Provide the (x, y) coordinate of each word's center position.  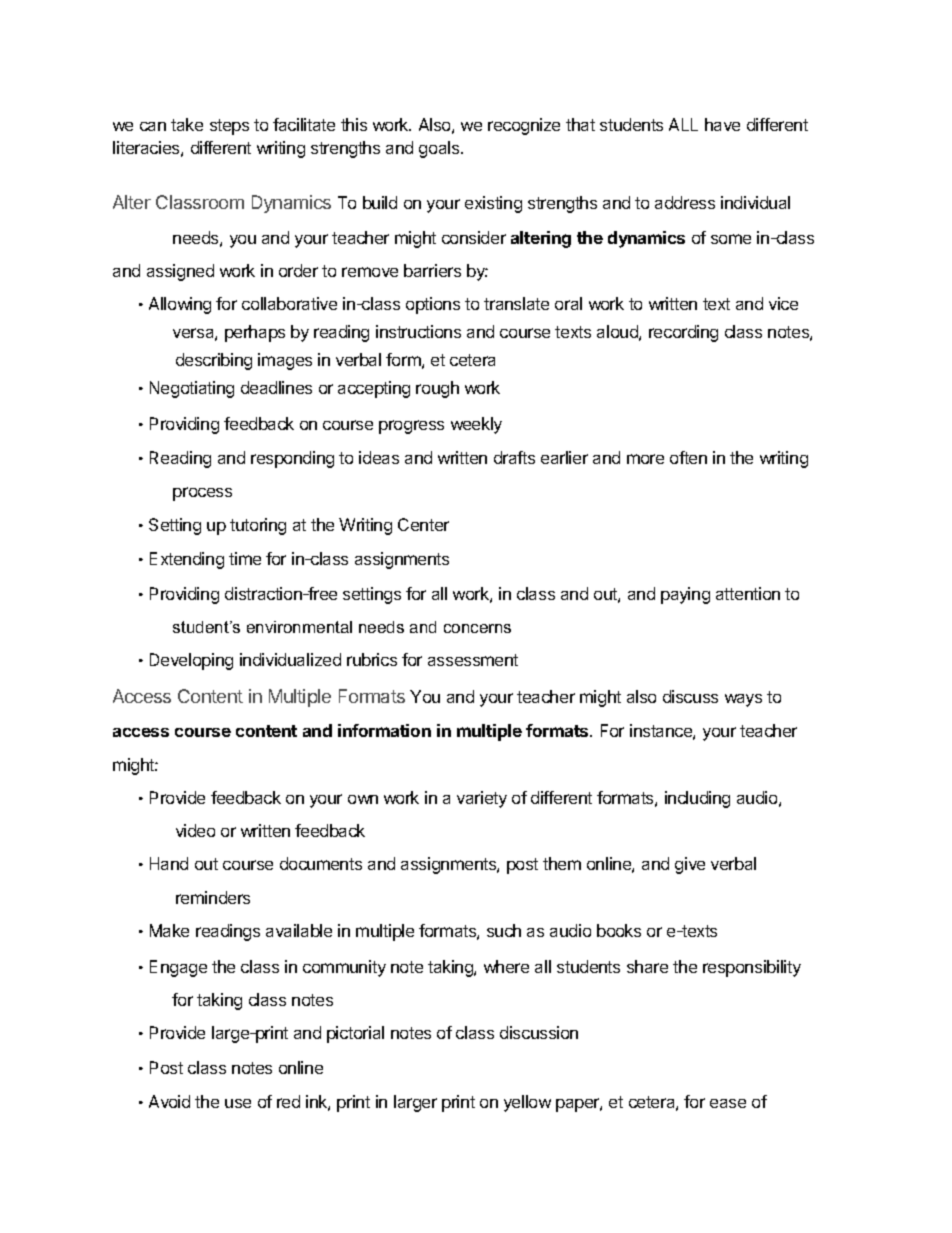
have (722, 124)
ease (728, 1103)
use (238, 1103)
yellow (527, 1103)
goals (440, 149)
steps (229, 127)
